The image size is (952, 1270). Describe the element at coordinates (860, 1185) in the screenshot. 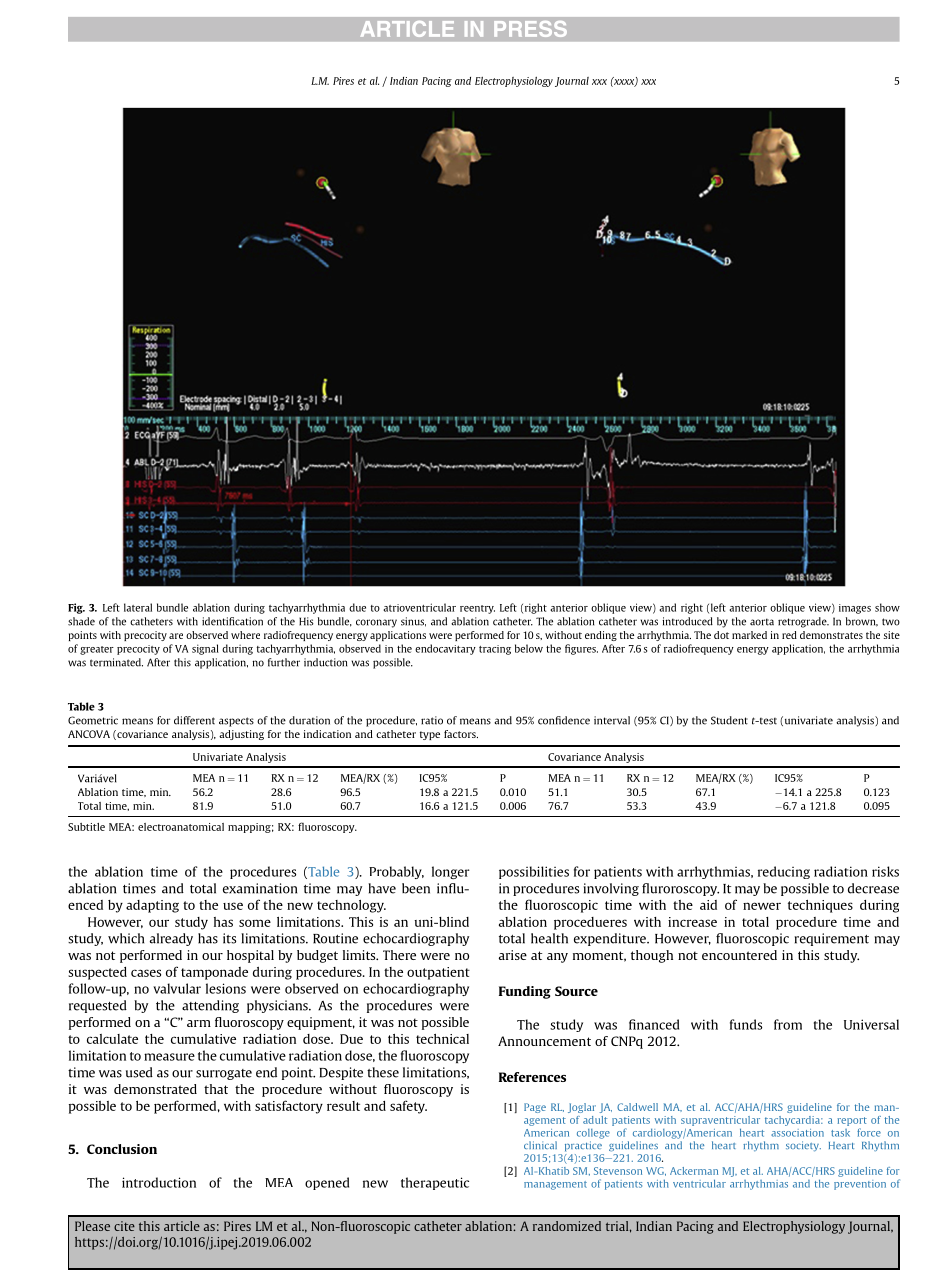

I see `prevention` at that location.
